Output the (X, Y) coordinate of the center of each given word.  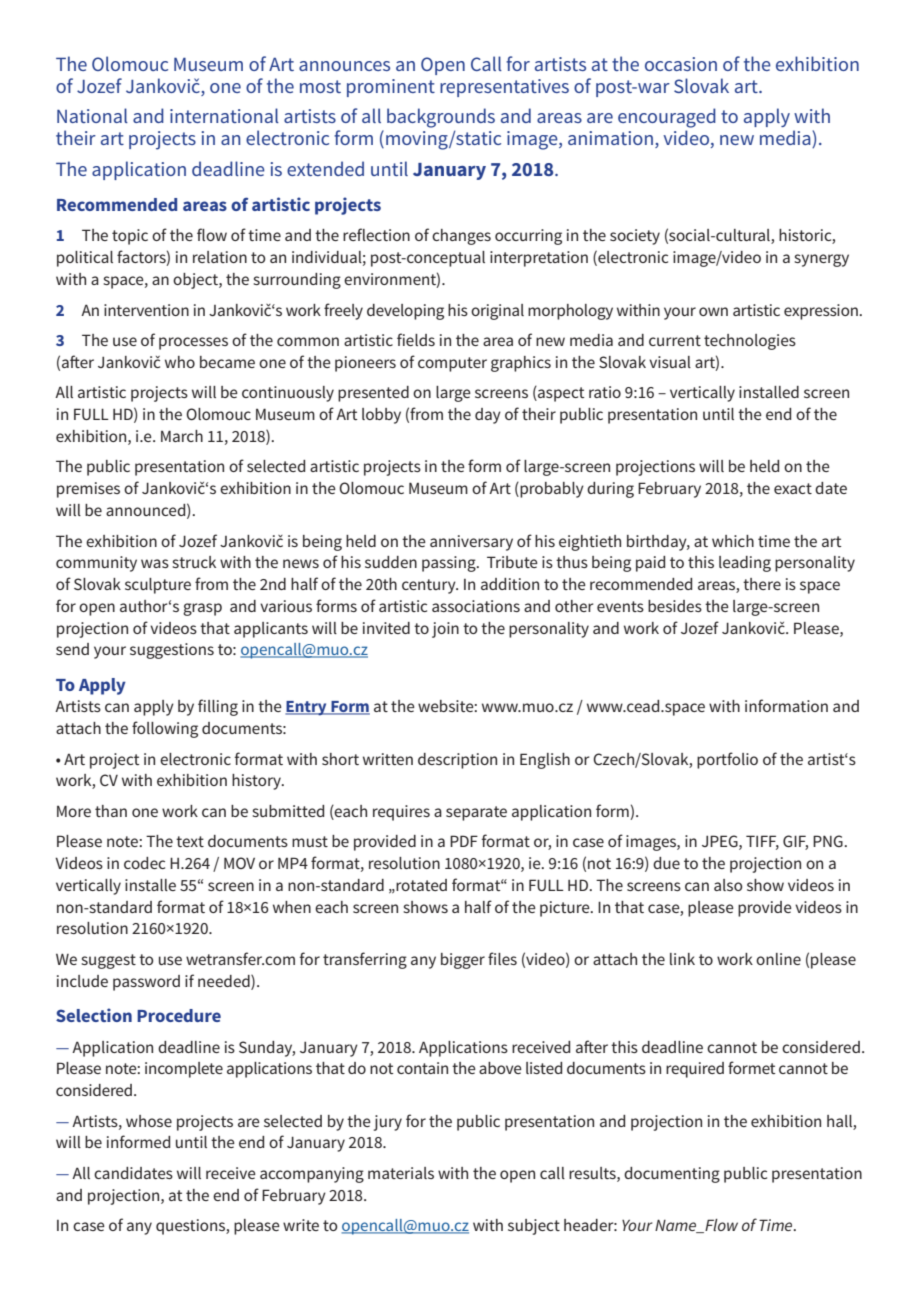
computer (452, 364)
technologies (750, 342)
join (445, 630)
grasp (202, 609)
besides (675, 606)
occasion (681, 64)
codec (144, 863)
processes (193, 343)
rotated (421, 885)
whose (149, 1121)
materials (401, 1173)
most (320, 86)
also (728, 885)
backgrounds (441, 118)
